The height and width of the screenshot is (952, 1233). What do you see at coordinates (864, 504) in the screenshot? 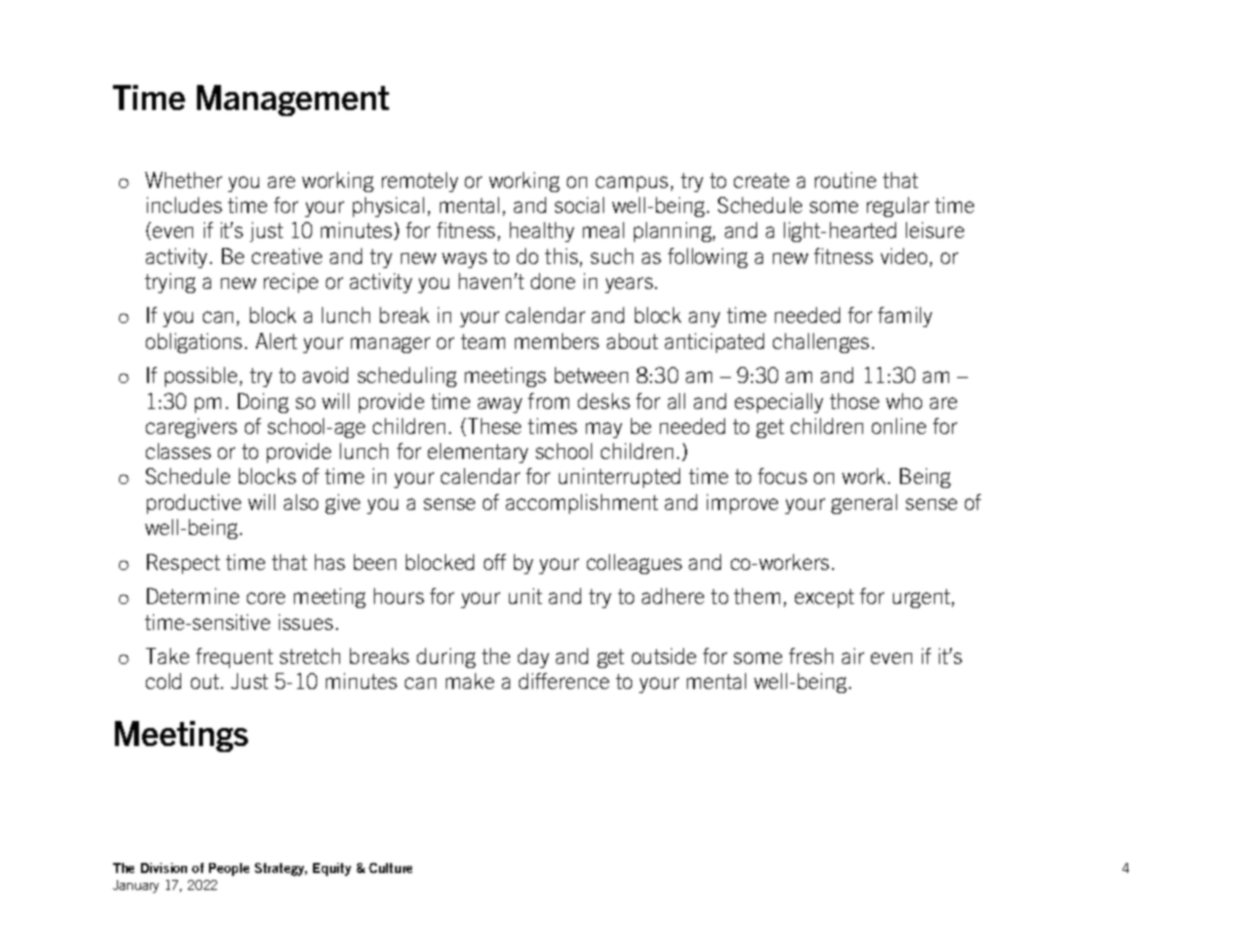
I see `general` at bounding box center [864, 504].
